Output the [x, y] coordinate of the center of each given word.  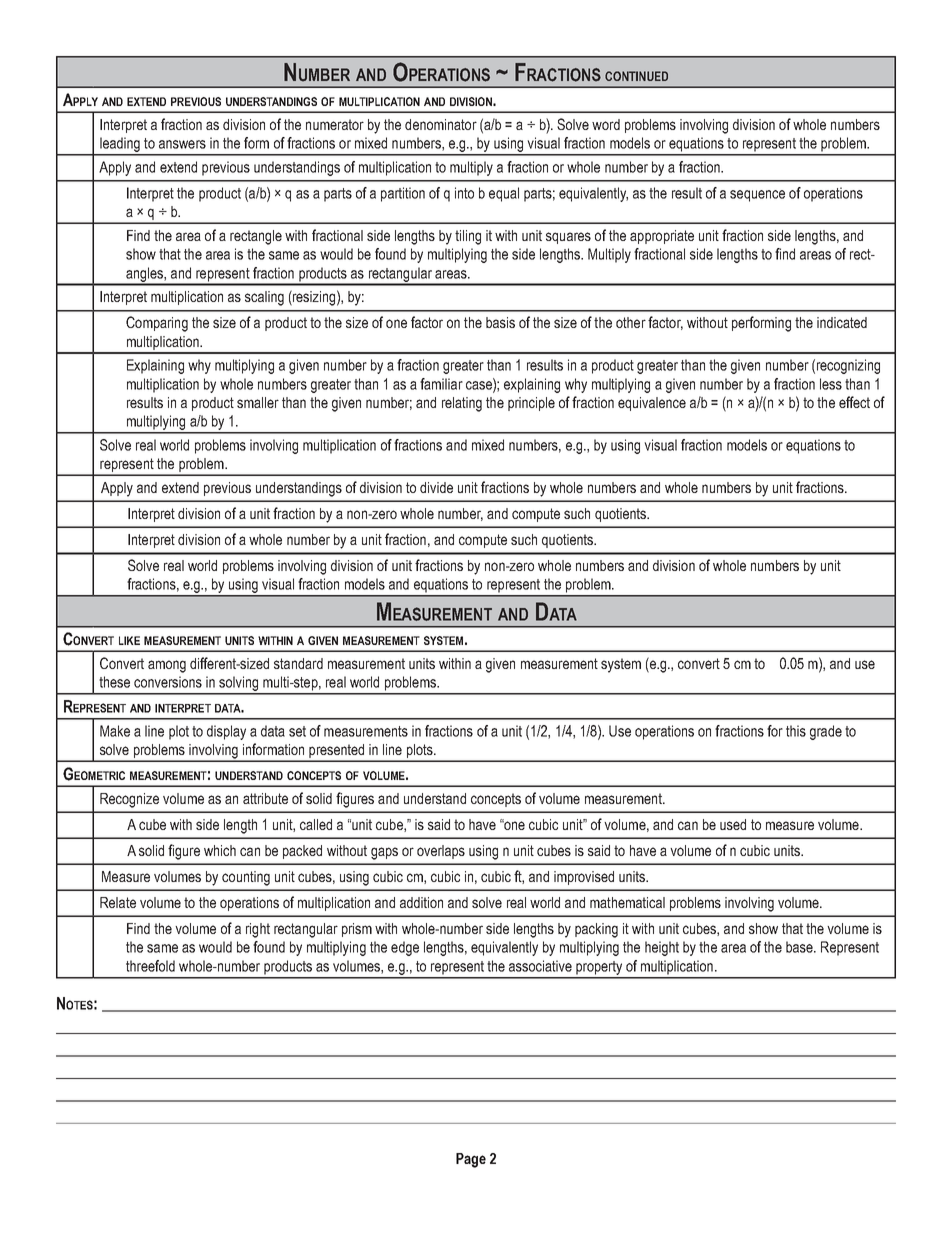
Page [471, 1160]
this [796, 731]
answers [182, 144]
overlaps [441, 852]
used [733, 824]
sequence [757, 196]
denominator [441, 124]
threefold [150, 966]
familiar [441, 384]
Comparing [157, 324]
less [831, 384]
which [220, 850]
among [167, 666]
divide [436, 487]
